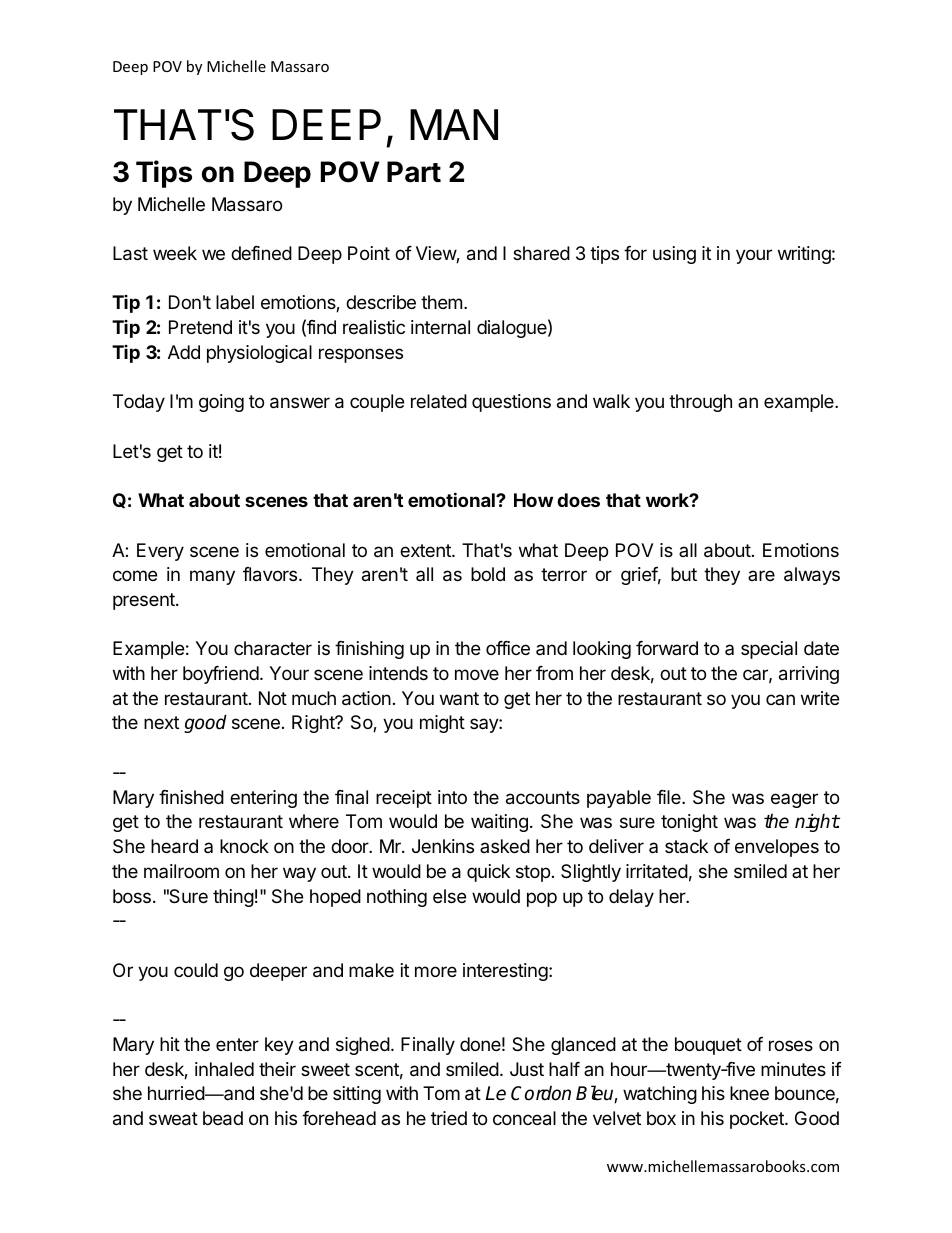  What do you see at coordinates (533, 500) in the image?
I see `How` at bounding box center [533, 500].
